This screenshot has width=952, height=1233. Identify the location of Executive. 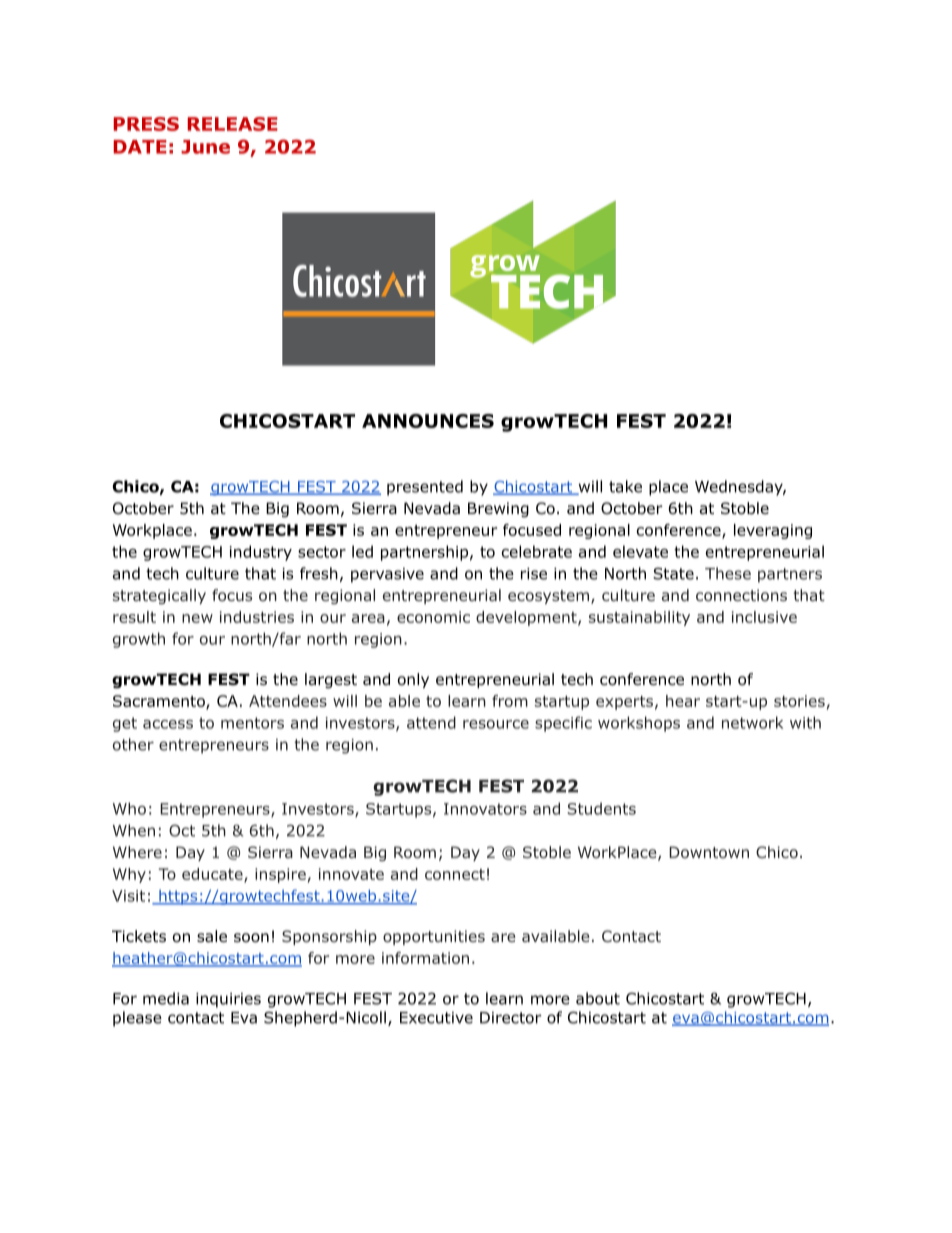
(436, 1018).
